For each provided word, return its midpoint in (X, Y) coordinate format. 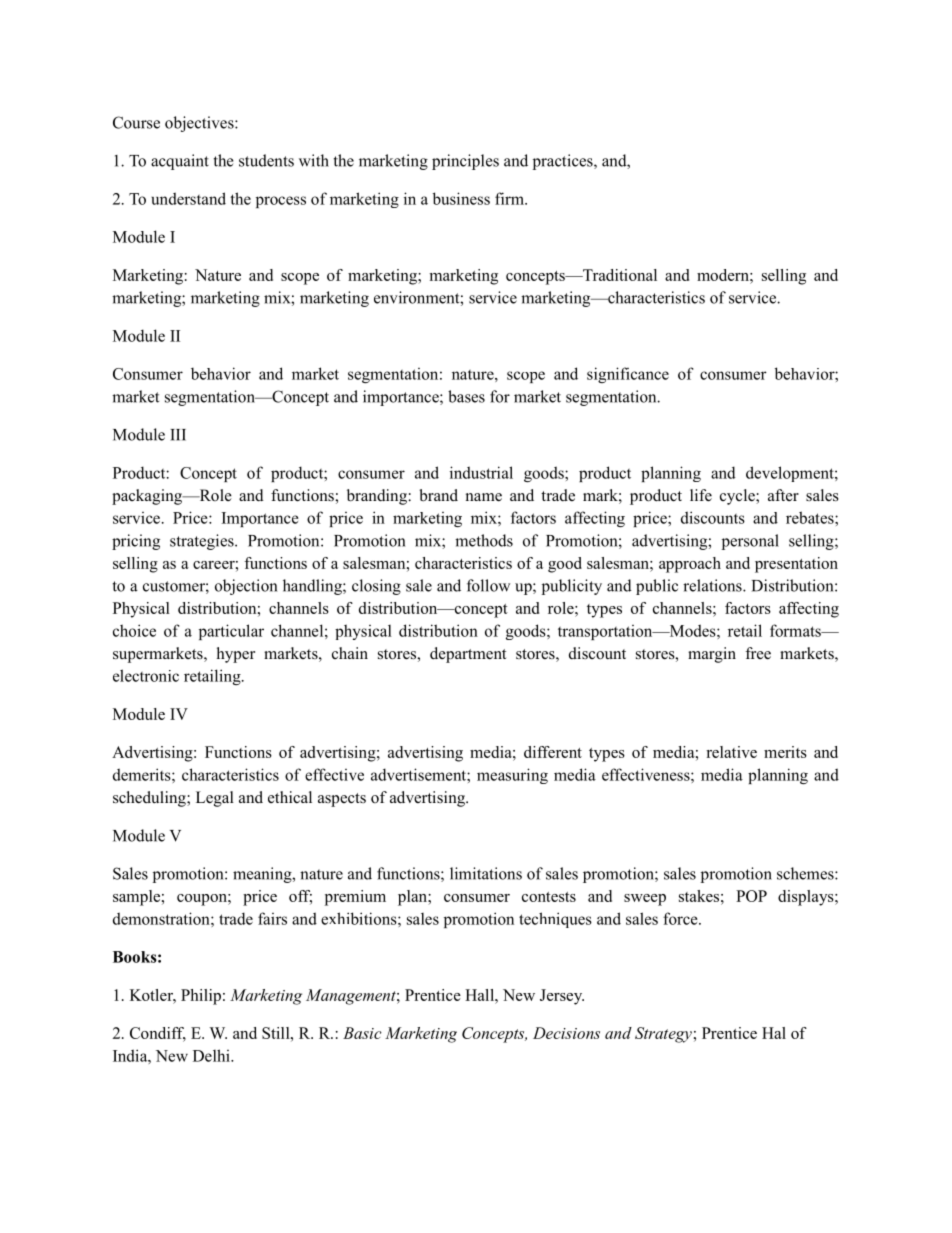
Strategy (663, 1035)
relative (731, 752)
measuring (512, 776)
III (178, 435)
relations (713, 585)
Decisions (566, 1033)
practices (564, 162)
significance (628, 375)
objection (246, 587)
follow (488, 585)
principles (465, 162)
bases (466, 396)
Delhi (212, 1055)
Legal (215, 799)
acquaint (180, 162)
